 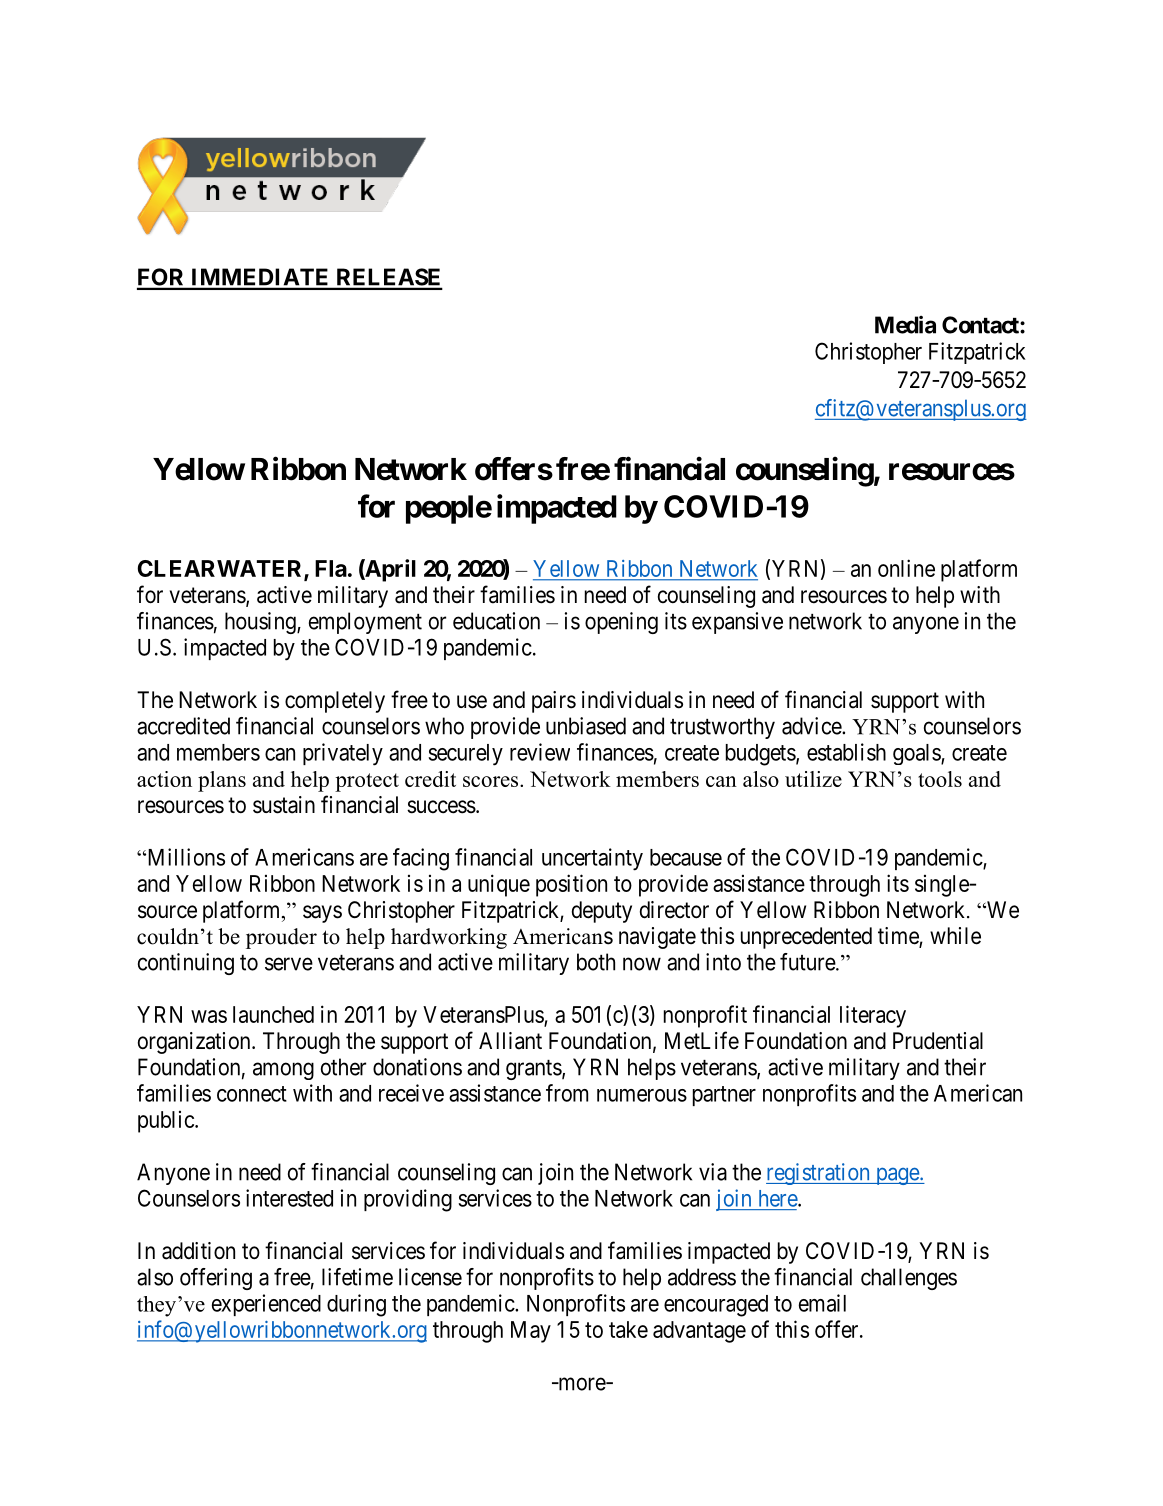 I want to click on uncertainty, so click(x=592, y=859).
